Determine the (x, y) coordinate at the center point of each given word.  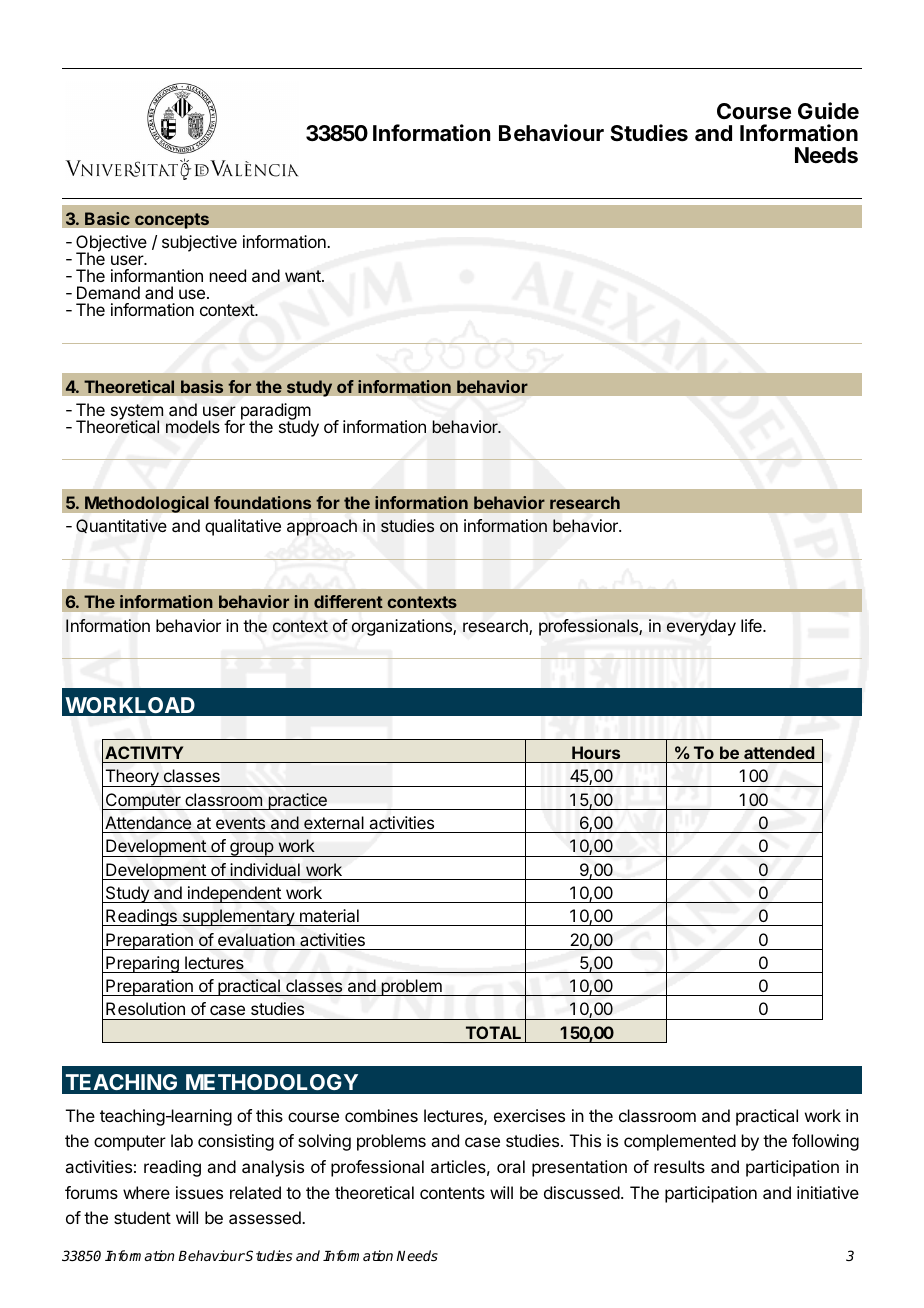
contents (452, 1193)
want (304, 276)
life (752, 625)
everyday (701, 627)
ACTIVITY (144, 752)
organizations (403, 627)
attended (779, 752)
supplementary (238, 917)
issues (199, 1192)
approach (322, 527)
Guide (828, 111)
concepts (172, 221)
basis (202, 387)
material (329, 915)
